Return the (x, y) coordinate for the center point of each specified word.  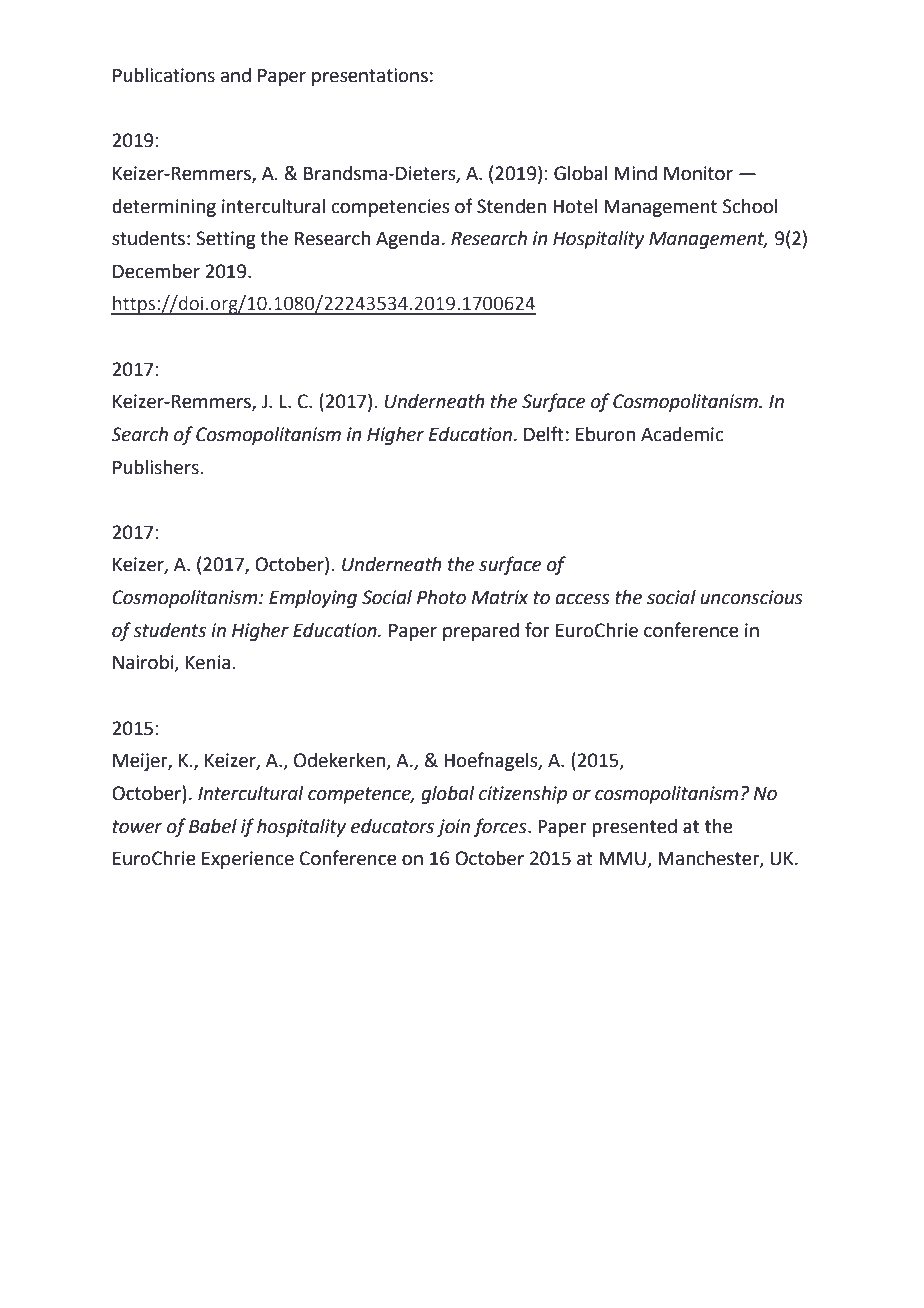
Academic (682, 434)
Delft (544, 434)
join (453, 828)
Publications (164, 75)
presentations (370, 77)
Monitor (698, 173)
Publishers (157, 467)
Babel (213, 826)
